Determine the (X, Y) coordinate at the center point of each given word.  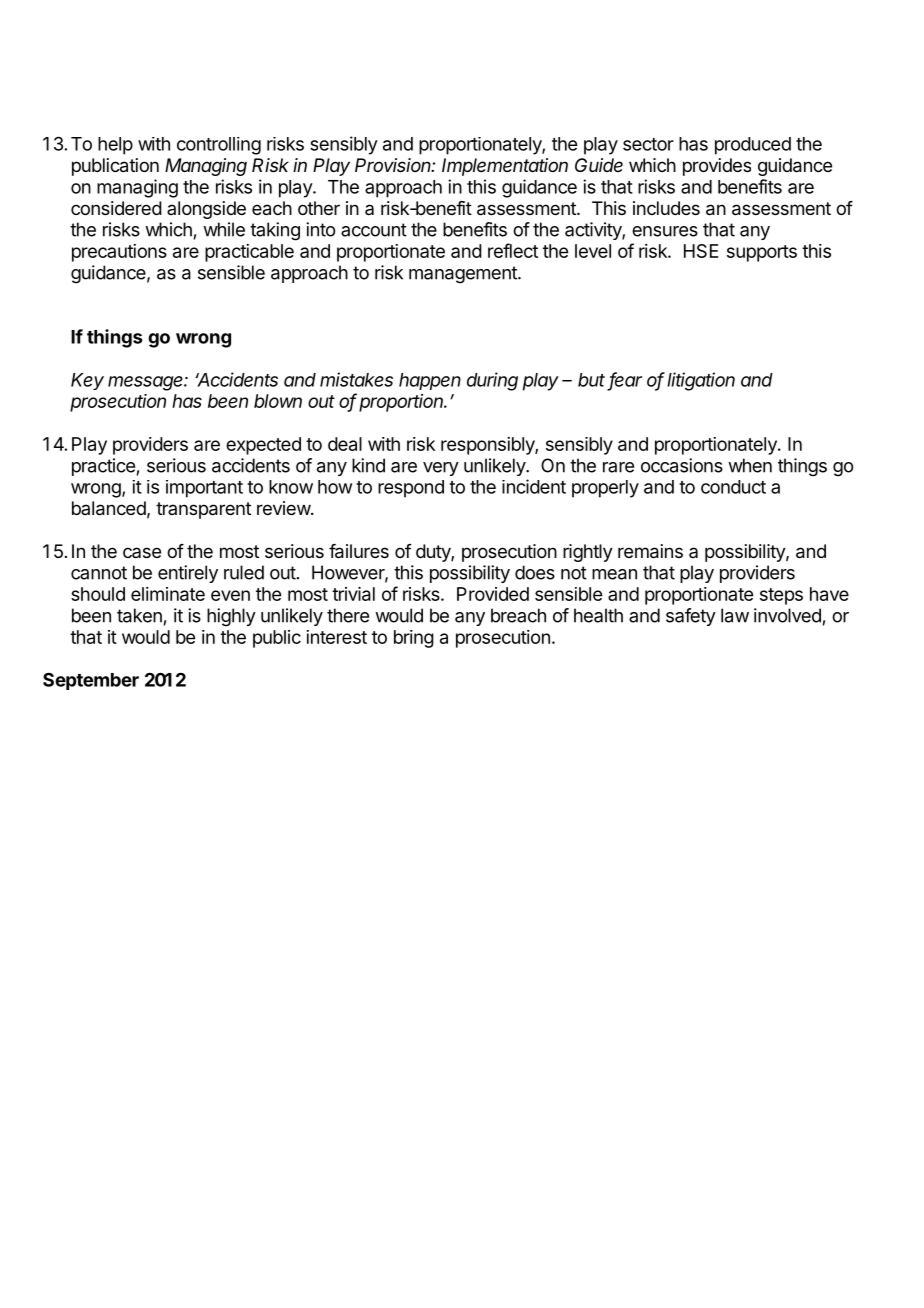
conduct (733, 487)
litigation (701, 381)
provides (717, 167)
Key (87, 381)
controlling (219, 146)
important (204, 489)
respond (411, 489)
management (464, 275)
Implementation (505, 167)
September (91, 681)
